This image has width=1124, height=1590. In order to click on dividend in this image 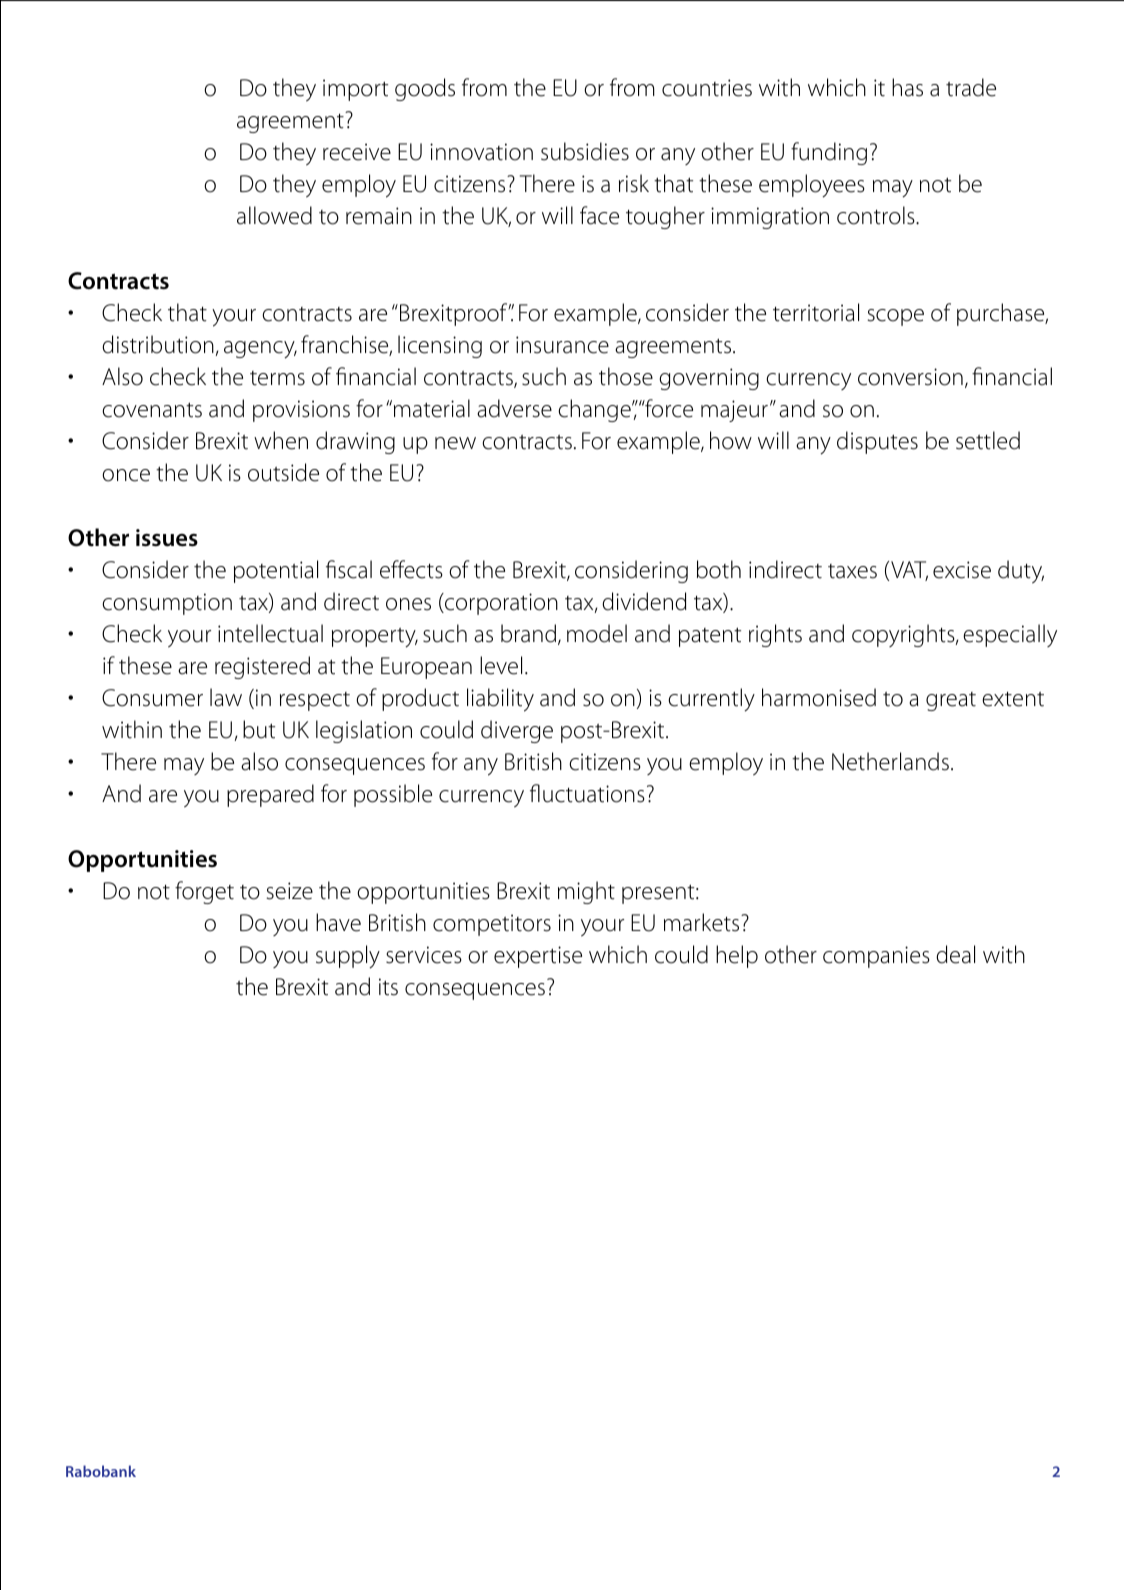, I will do `click(644, 601)`.
